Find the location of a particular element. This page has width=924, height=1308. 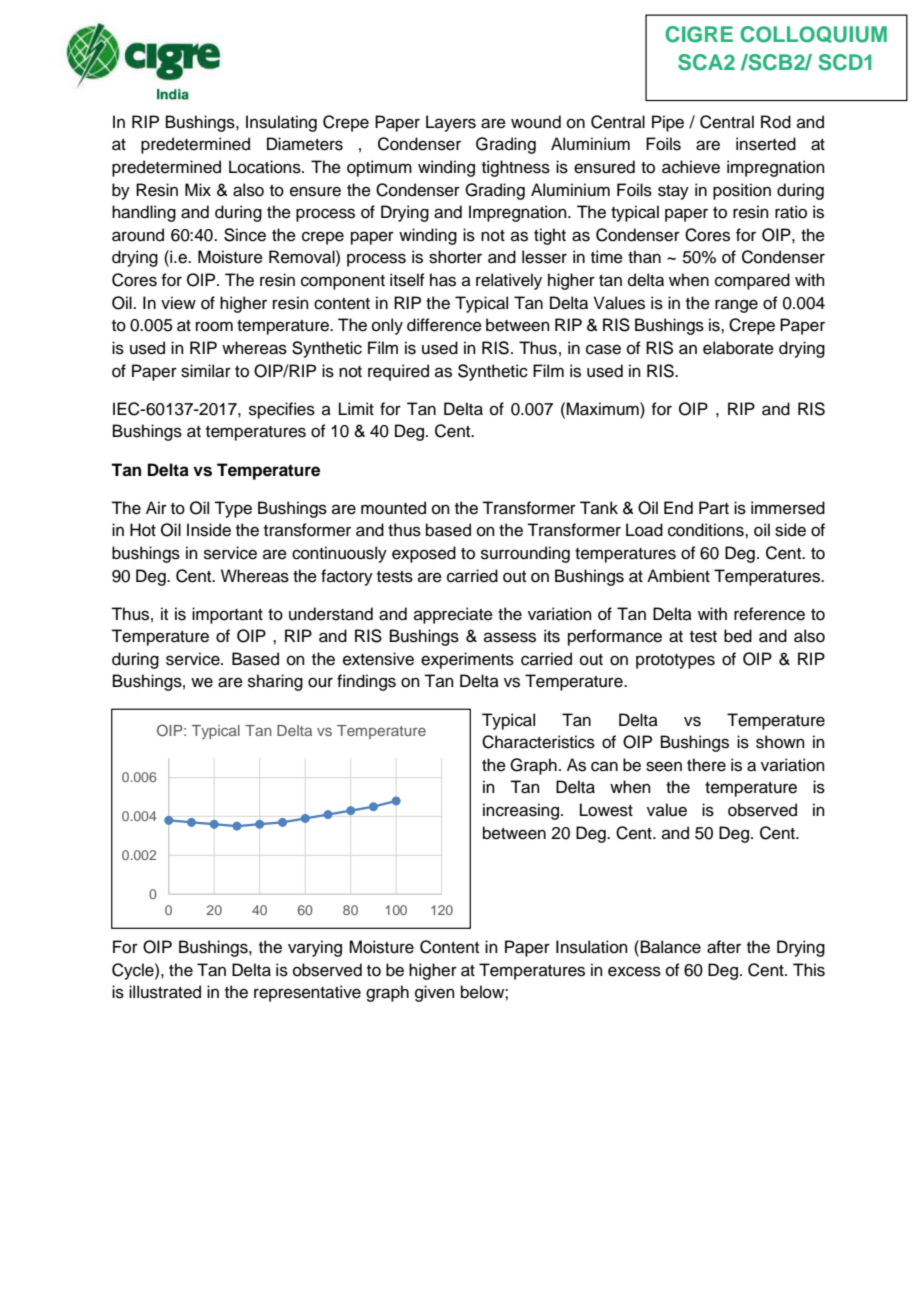

Air is located at coordinates (156, 507).
